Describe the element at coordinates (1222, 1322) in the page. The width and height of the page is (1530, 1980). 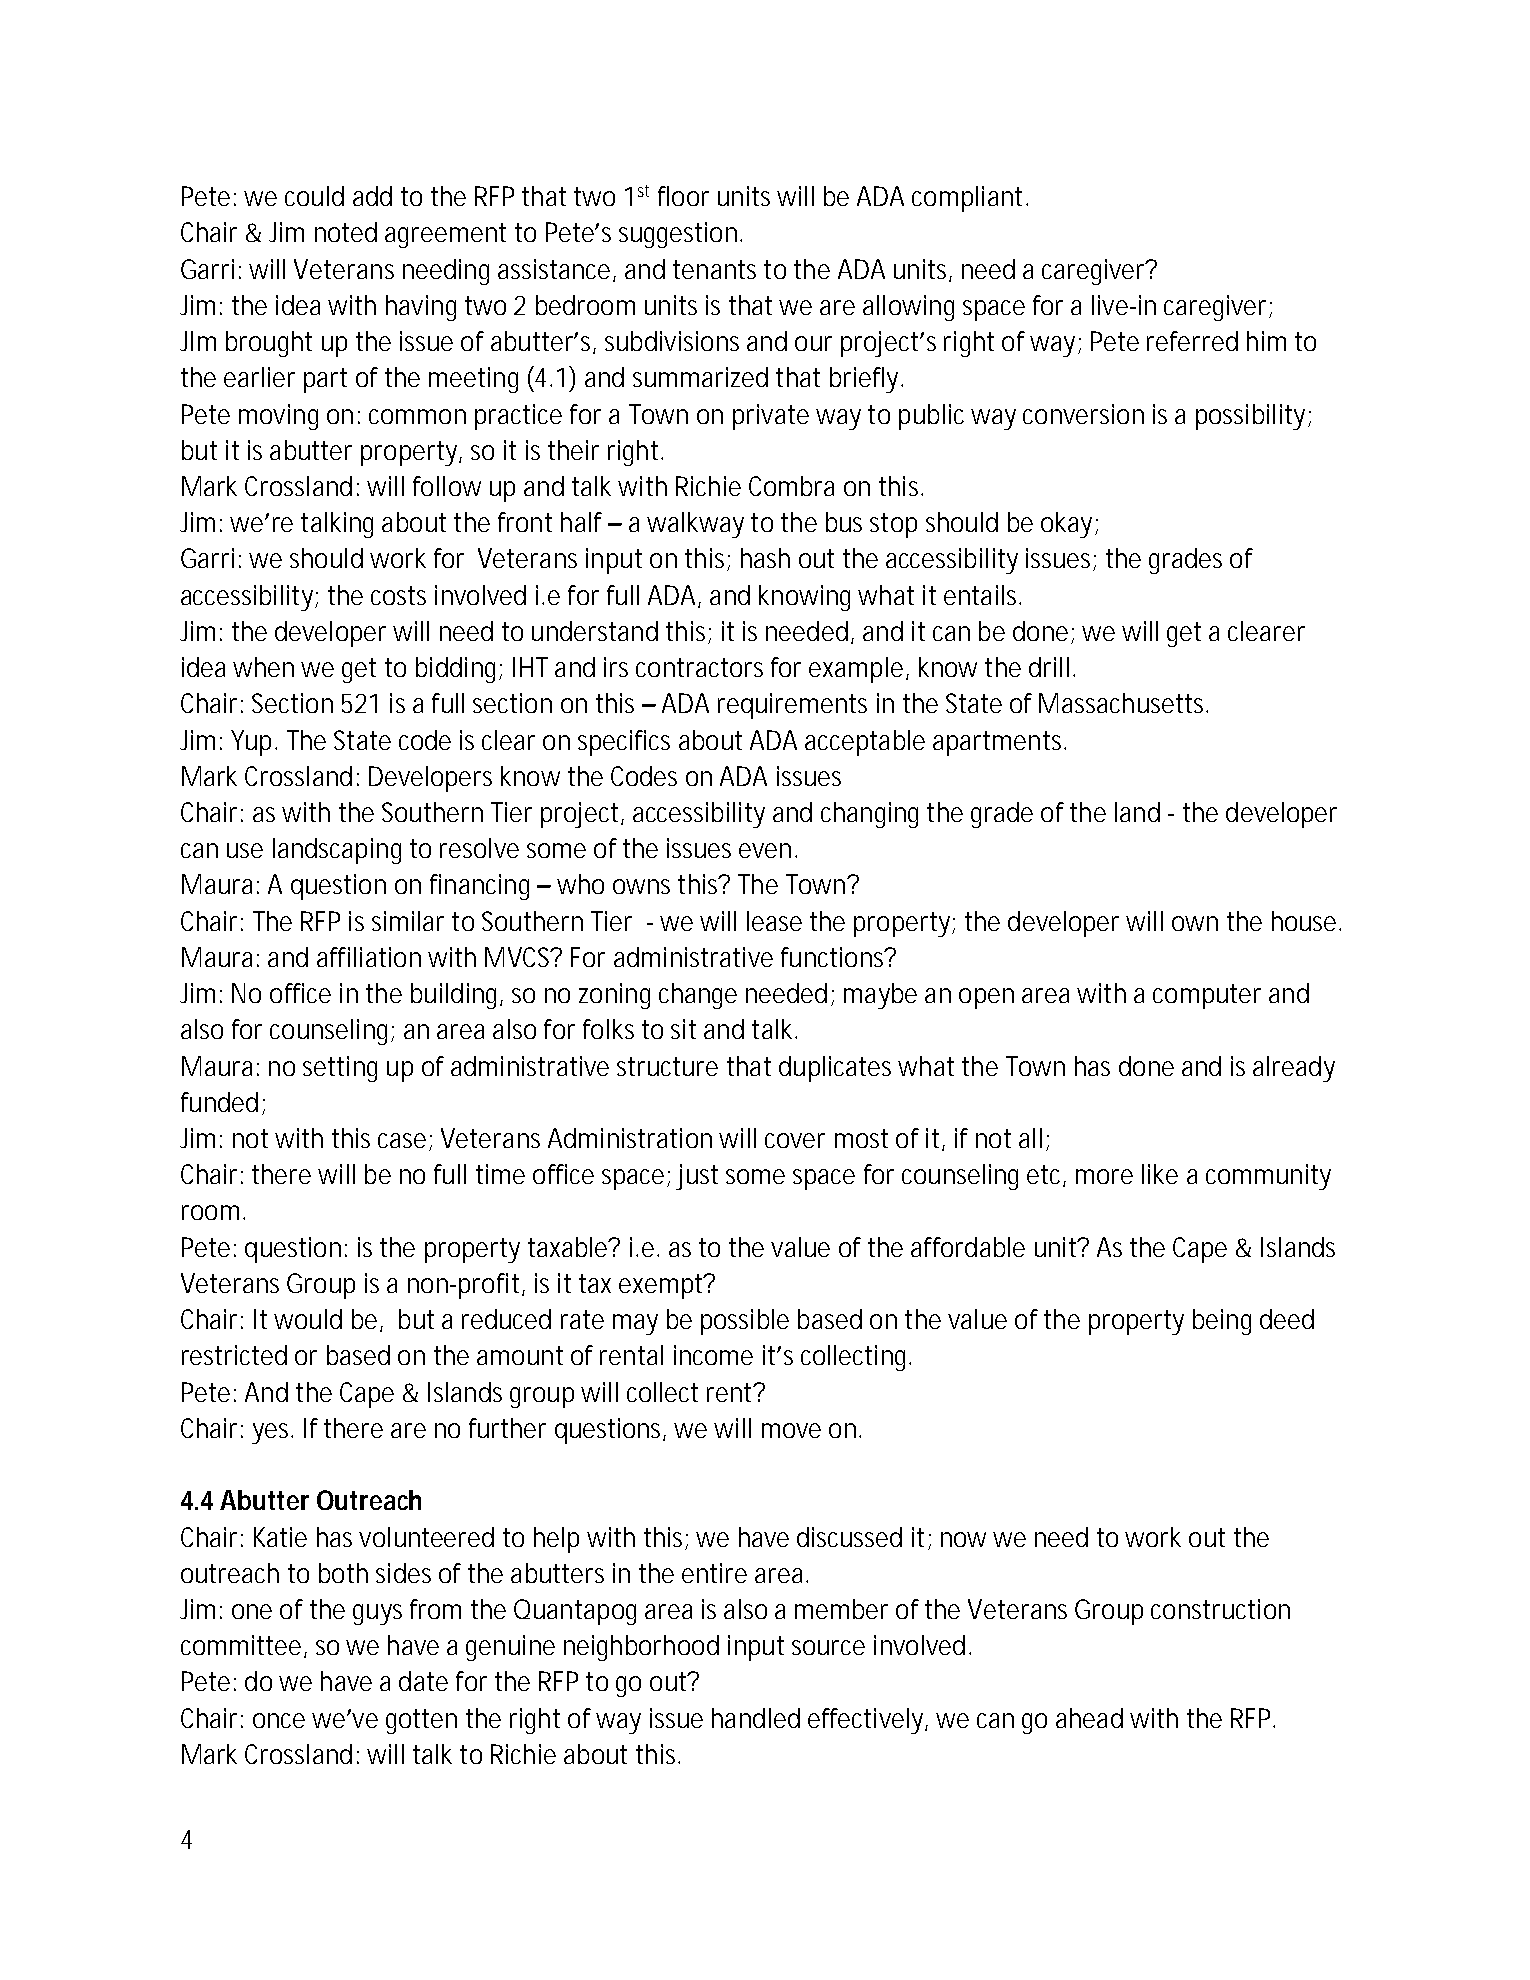
I see `being` at that location.
